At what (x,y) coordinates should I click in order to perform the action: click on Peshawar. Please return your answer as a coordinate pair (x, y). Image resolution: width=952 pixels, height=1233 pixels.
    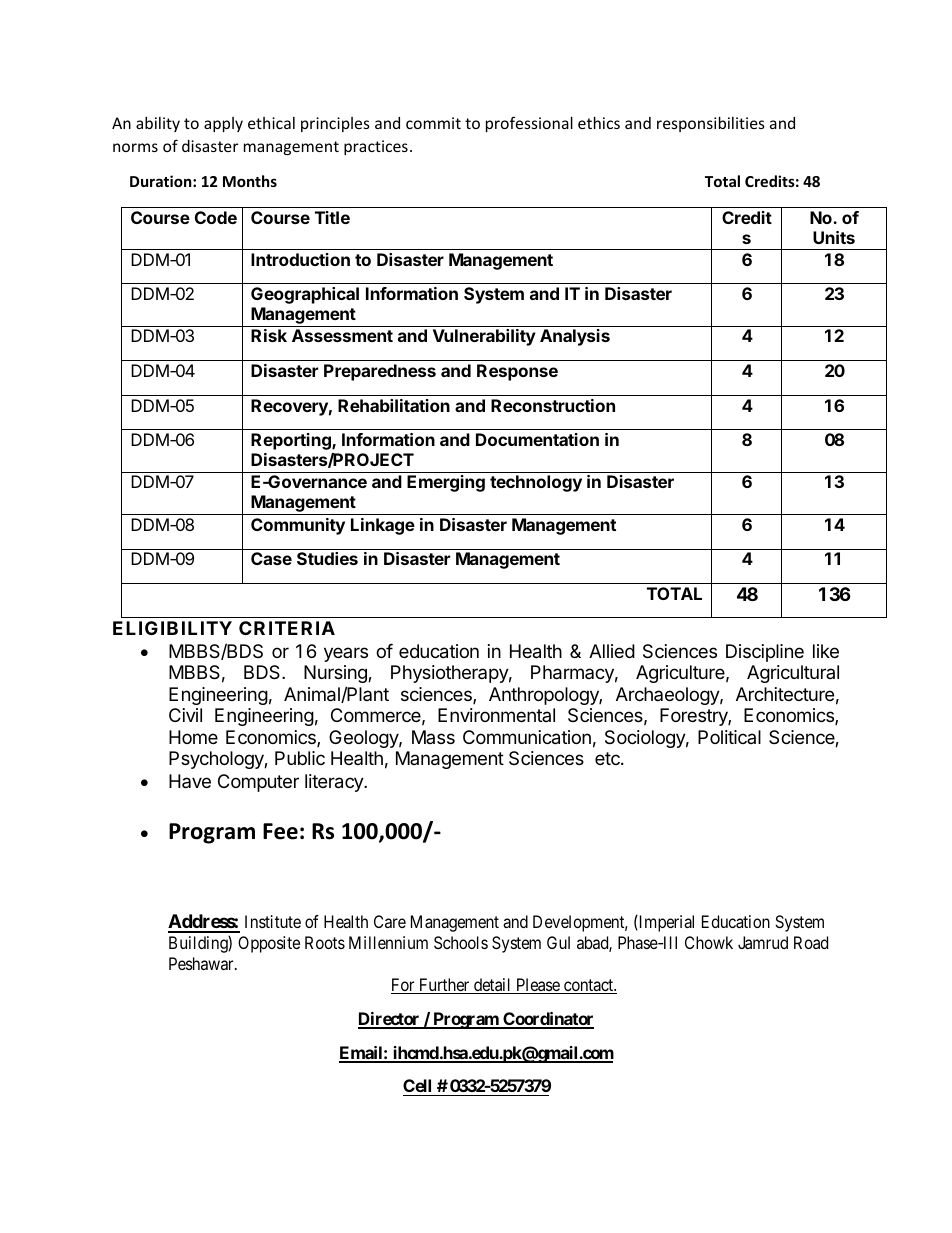
    Looking at the image, I should click on (202, 963).
